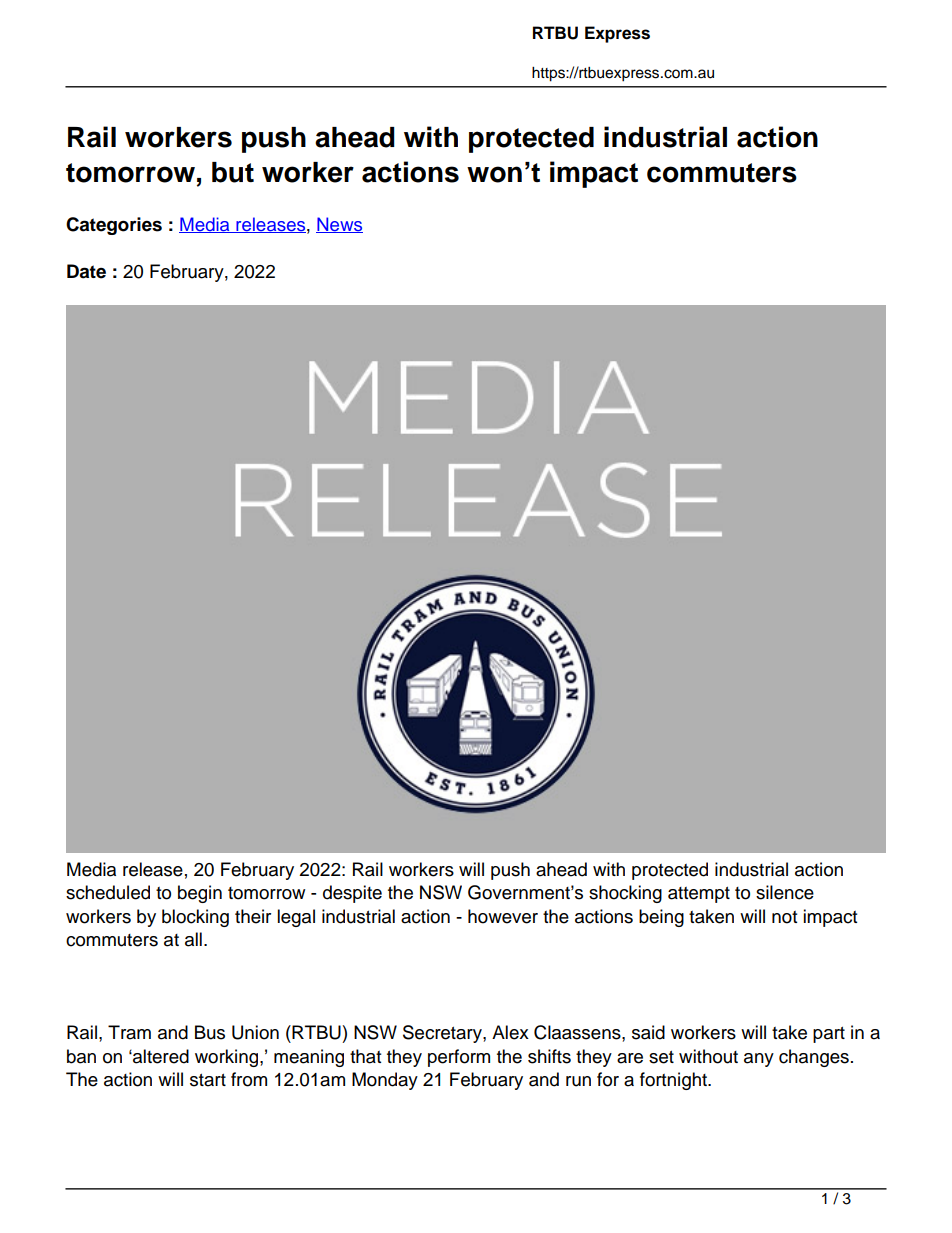 This document has height=1233, width=952. Describe the element at coordinates (86, 271) in the document. I see `Date` at that location.
